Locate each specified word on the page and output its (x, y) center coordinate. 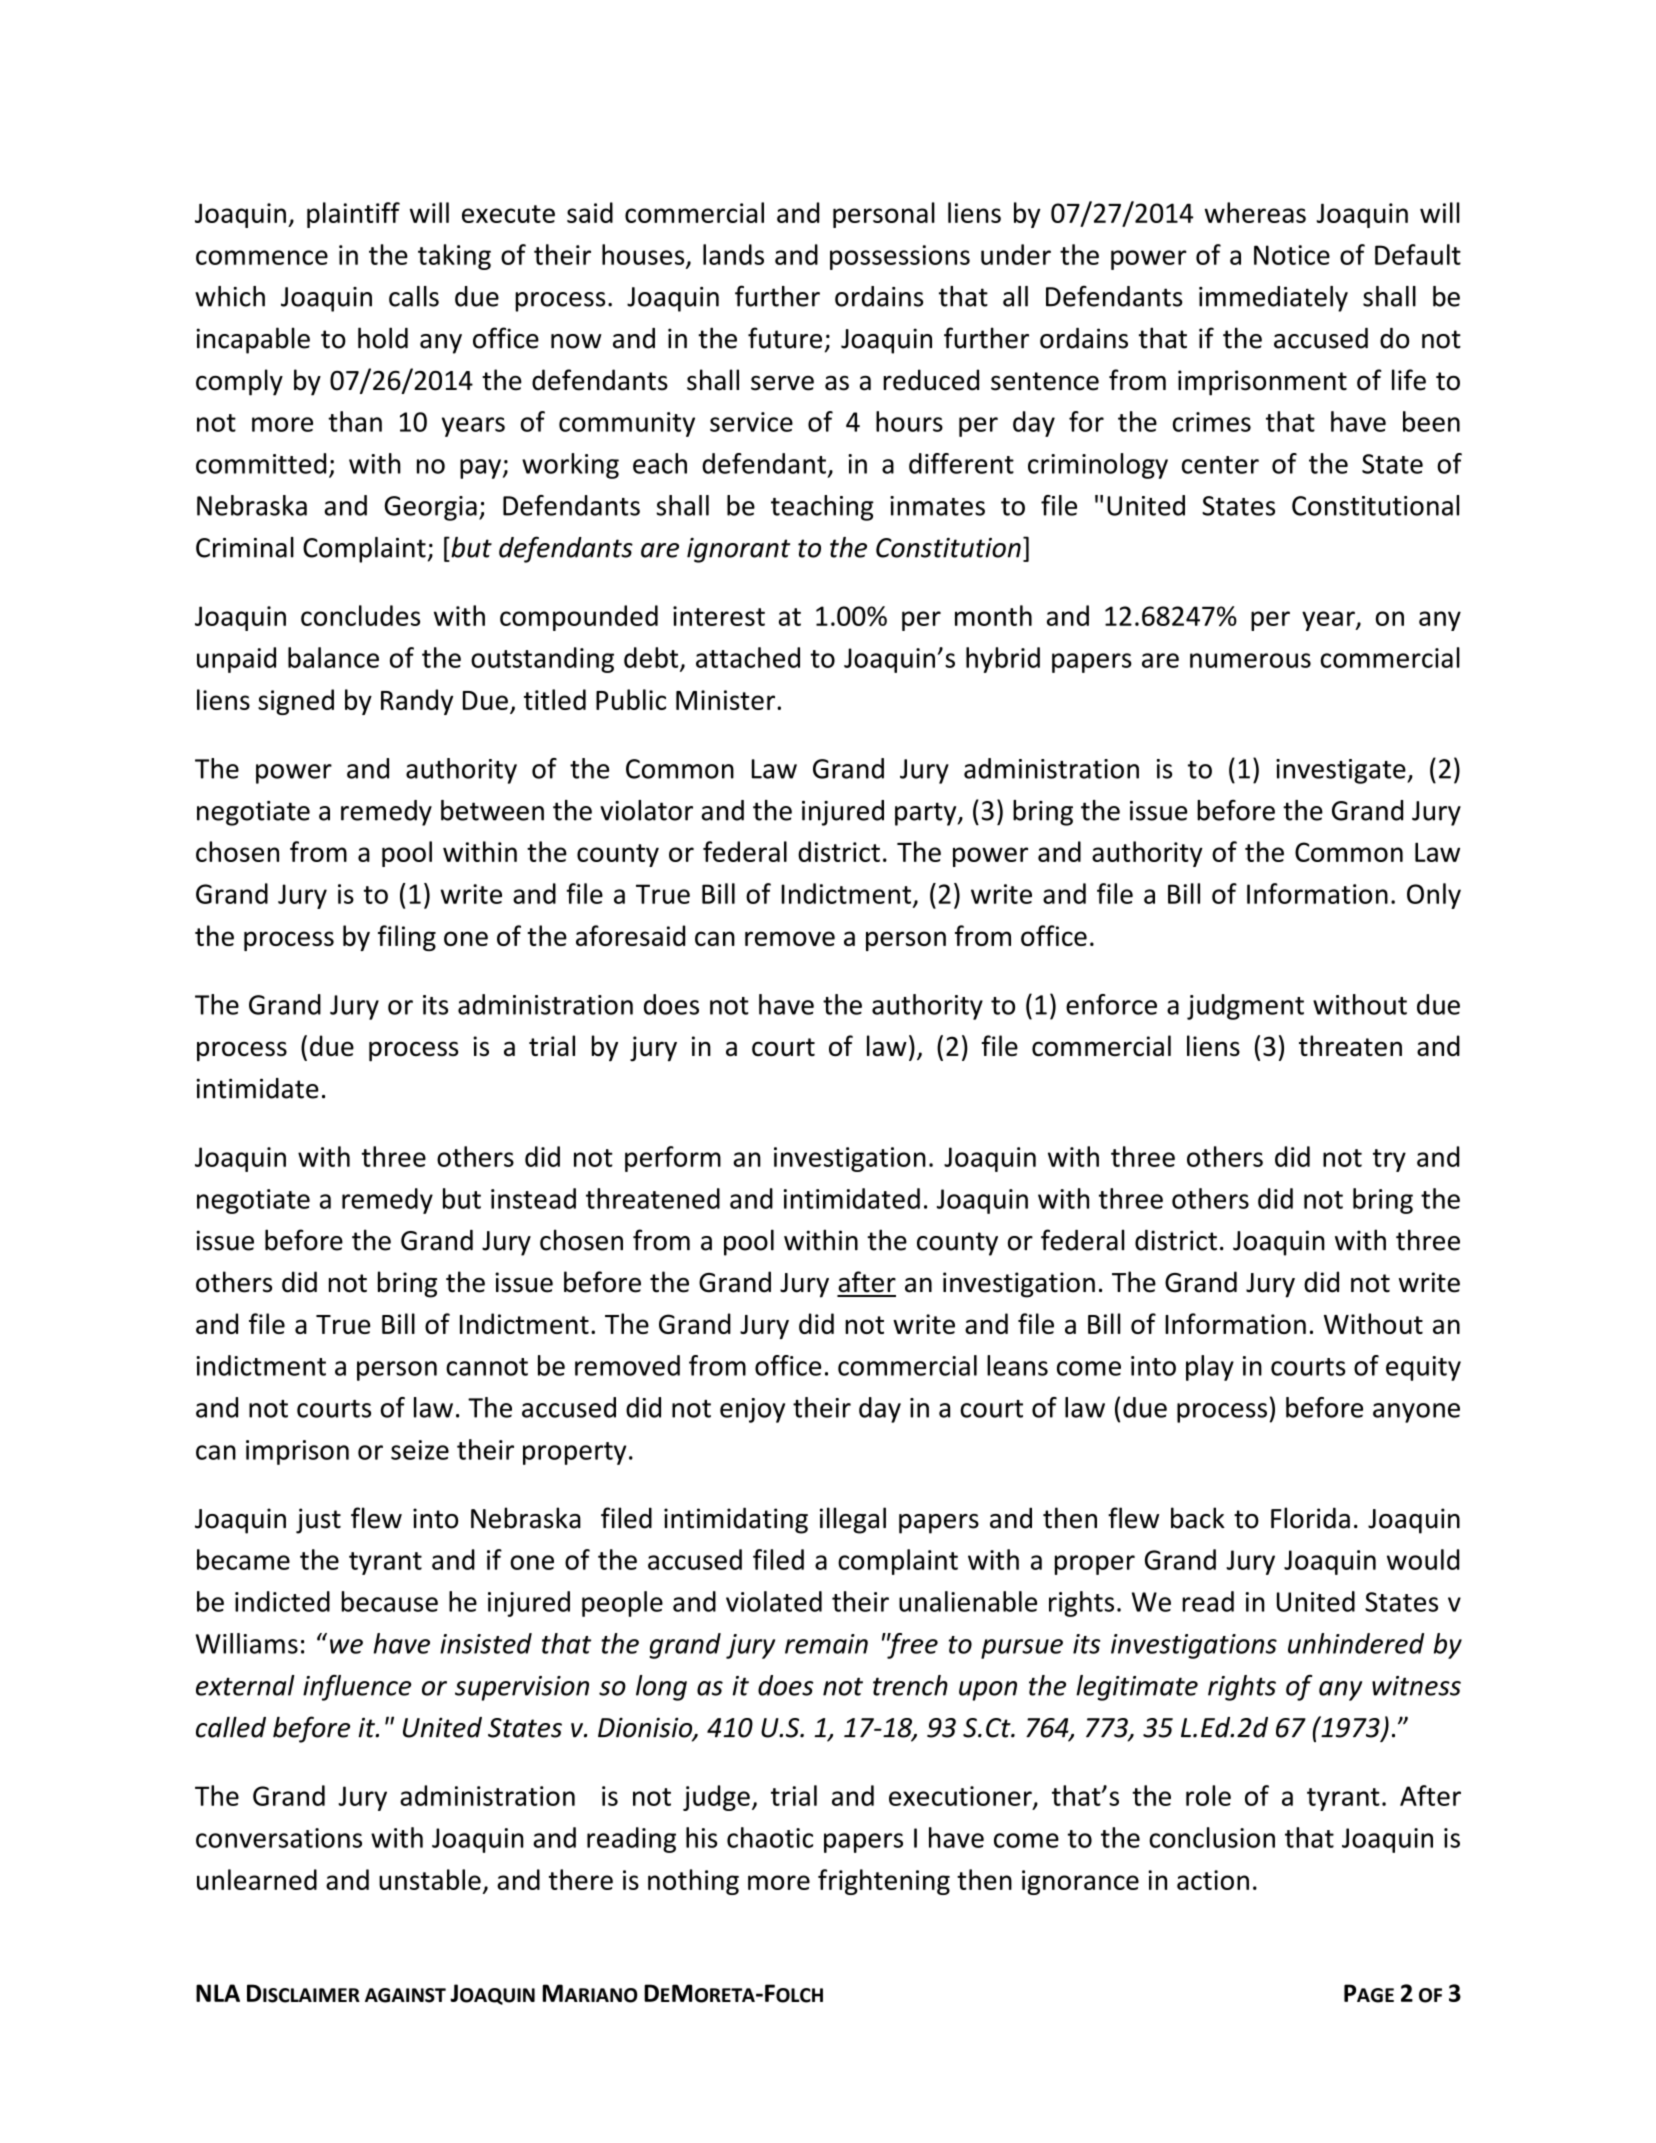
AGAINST (405, 1995)
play (1210, 1368)
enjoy (752, 1410)
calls (414, 296)
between (492, 810)
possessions (900, 257)
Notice (1292, 255)
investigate (1342, 771)
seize (420, 1450)
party (927, 814)
